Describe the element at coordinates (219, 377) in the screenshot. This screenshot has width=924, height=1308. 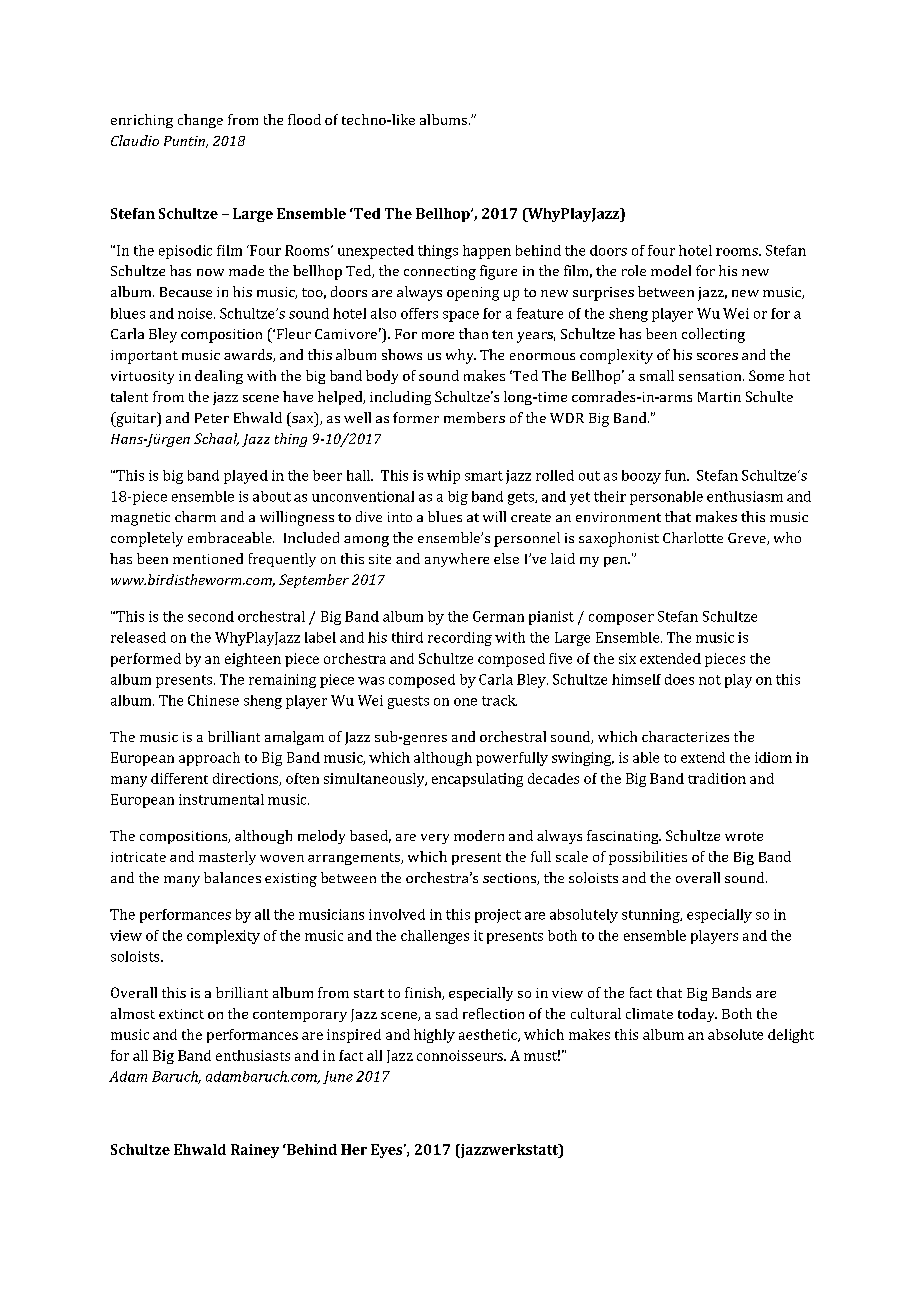
I see `dealing` at that location.
